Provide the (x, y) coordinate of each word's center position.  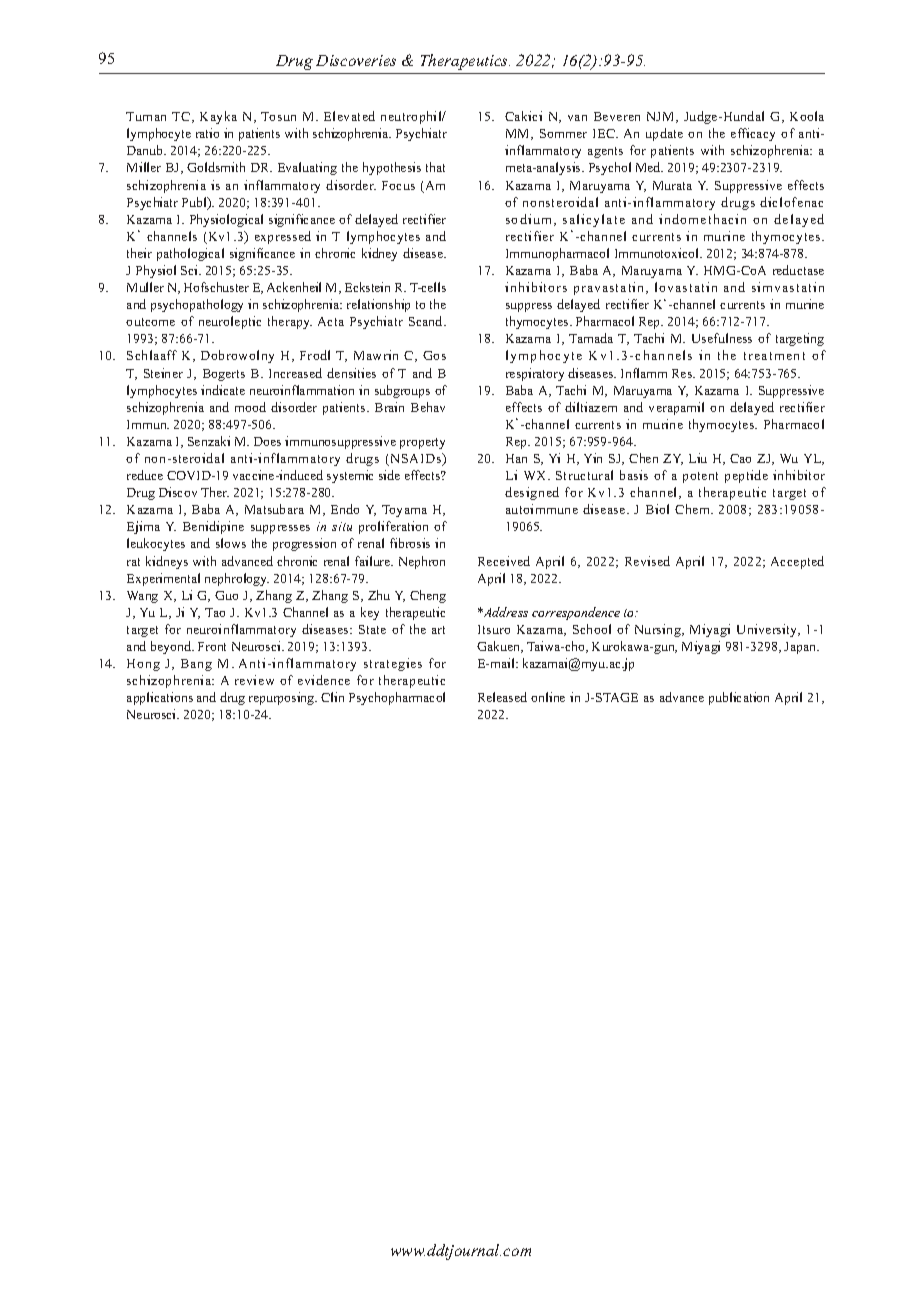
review (254, 680)
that (435, 167)
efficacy (753, 134)
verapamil (676, 408)
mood (250, 407)
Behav (428, 407)
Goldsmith (216, 167)
